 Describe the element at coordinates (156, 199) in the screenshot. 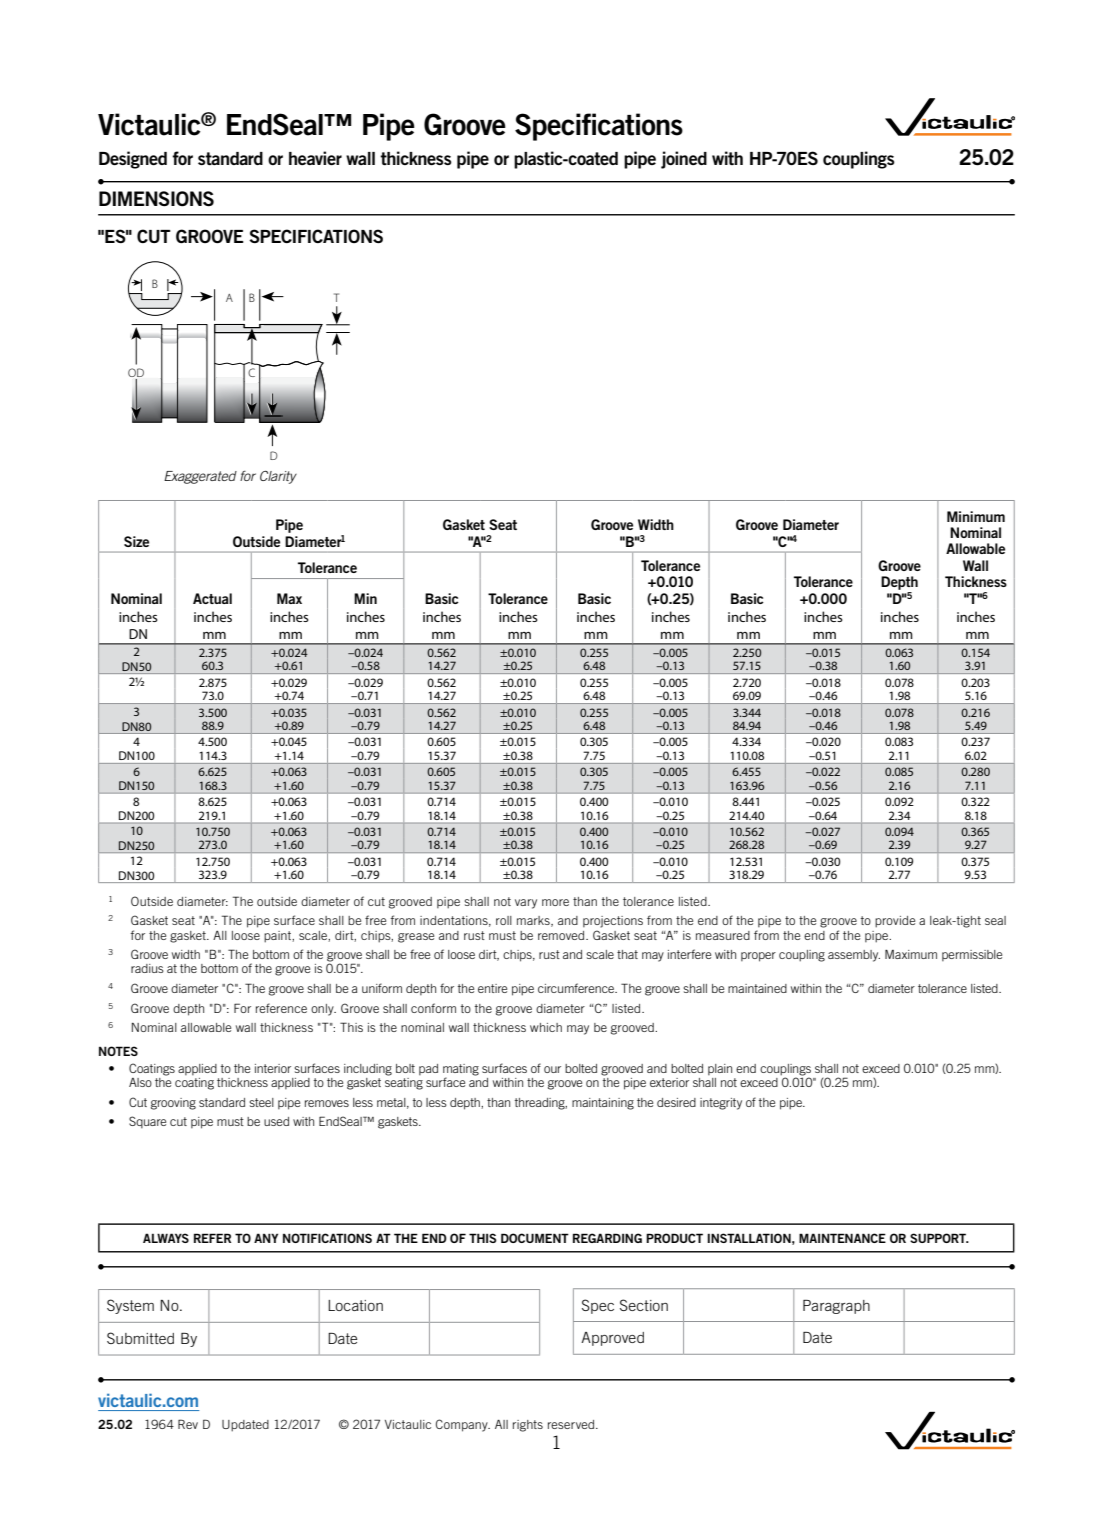

I see `DIMENSIONS` at that location.
